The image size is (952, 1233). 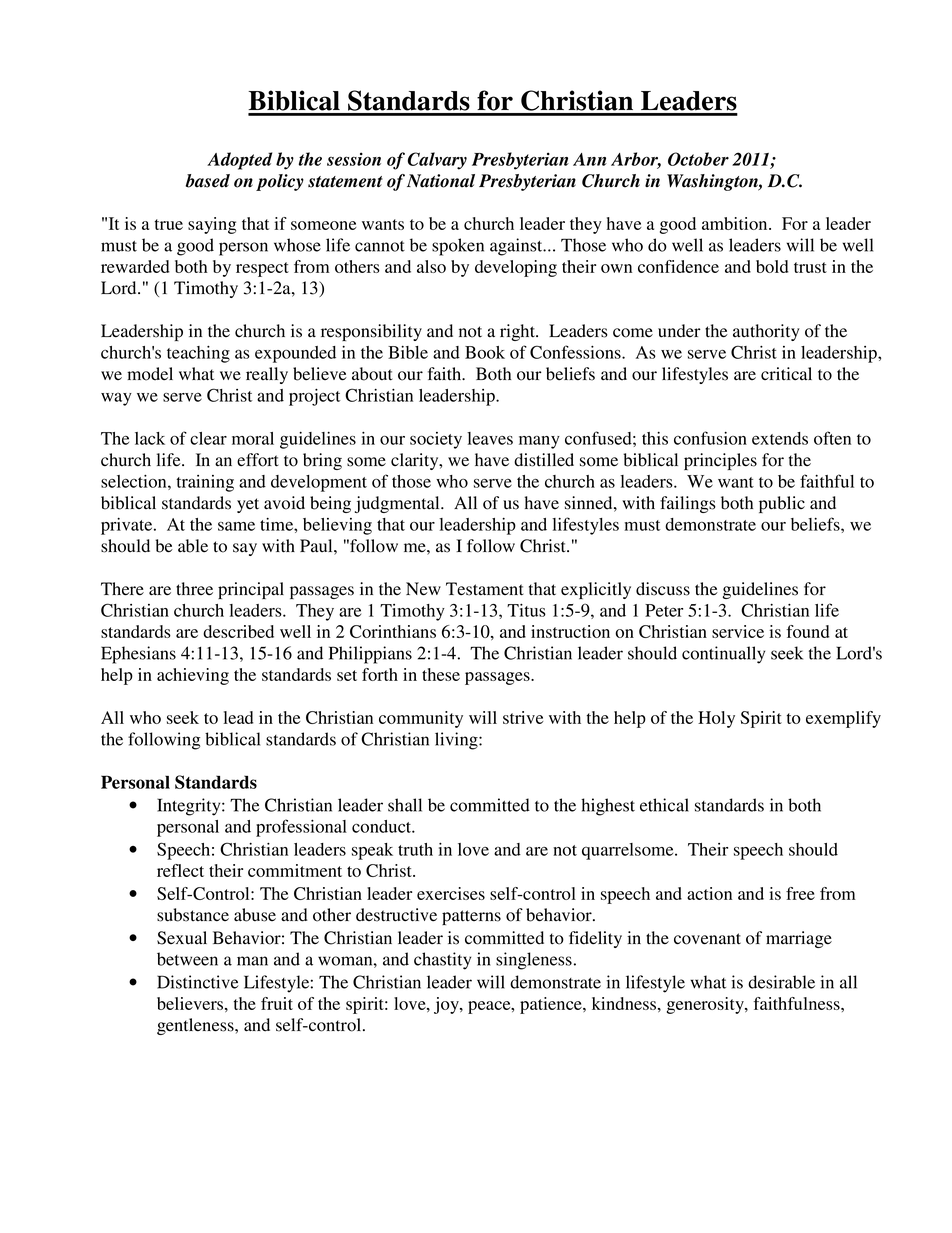 I want to click on Testament, so click(x=485, y=589).
